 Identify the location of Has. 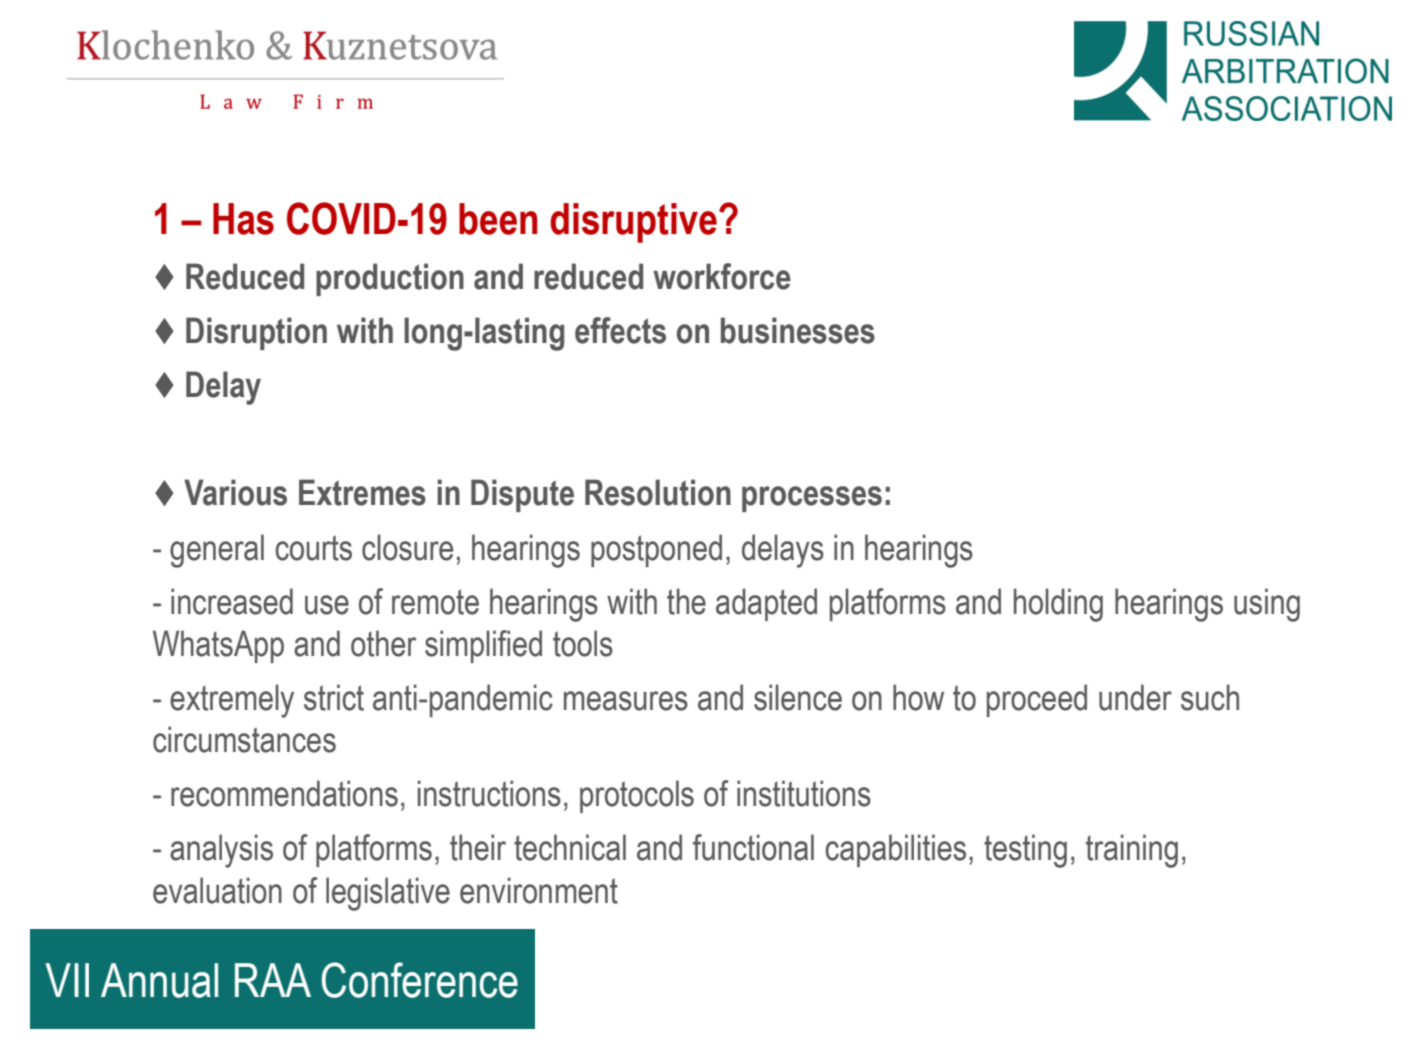
(243, 219).
